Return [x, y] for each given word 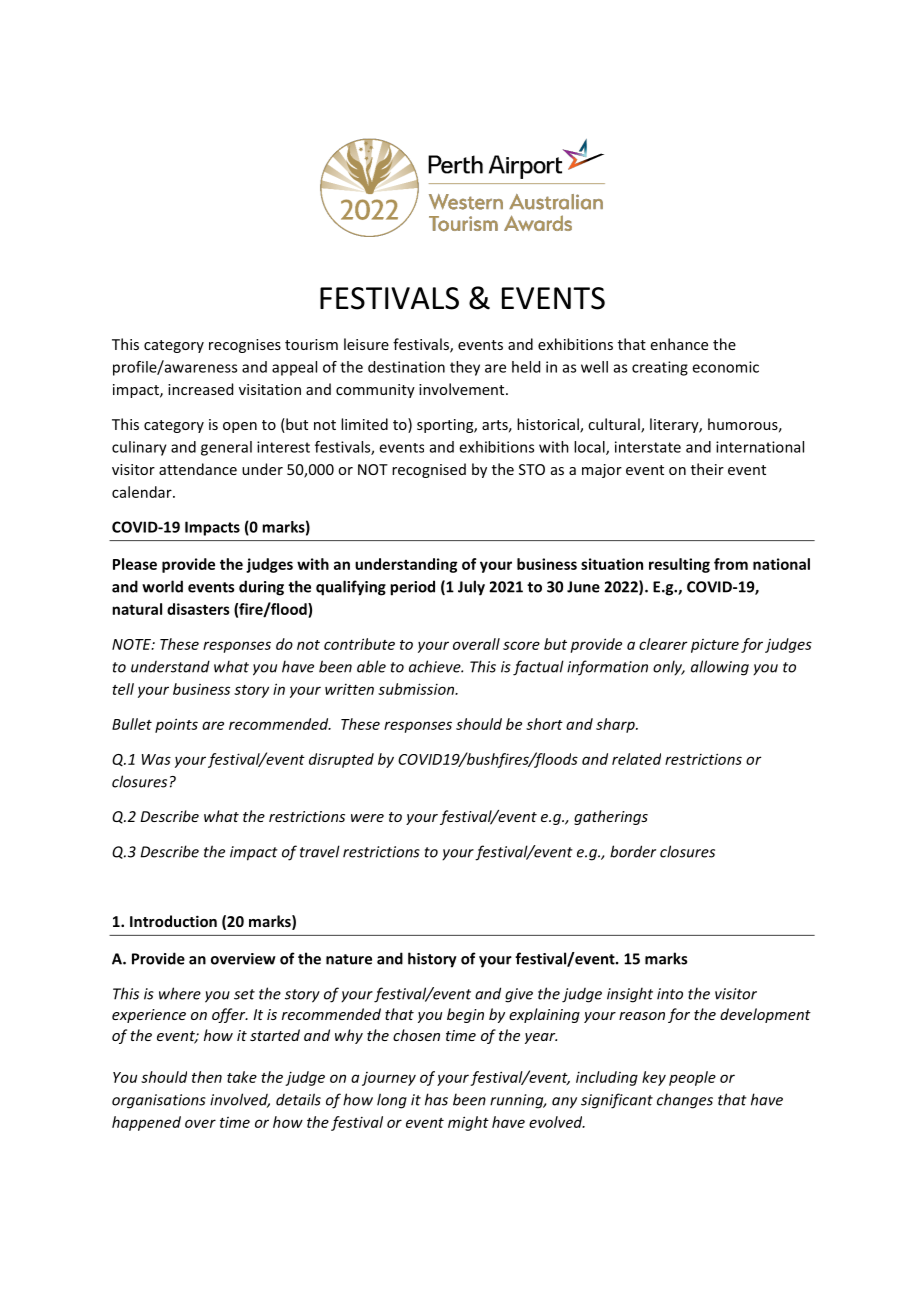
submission [417, 689]
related [636, 759]
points [176, 725]
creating [660, 368]
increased [200, 389]
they [465, 368]
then [207, 1077]
